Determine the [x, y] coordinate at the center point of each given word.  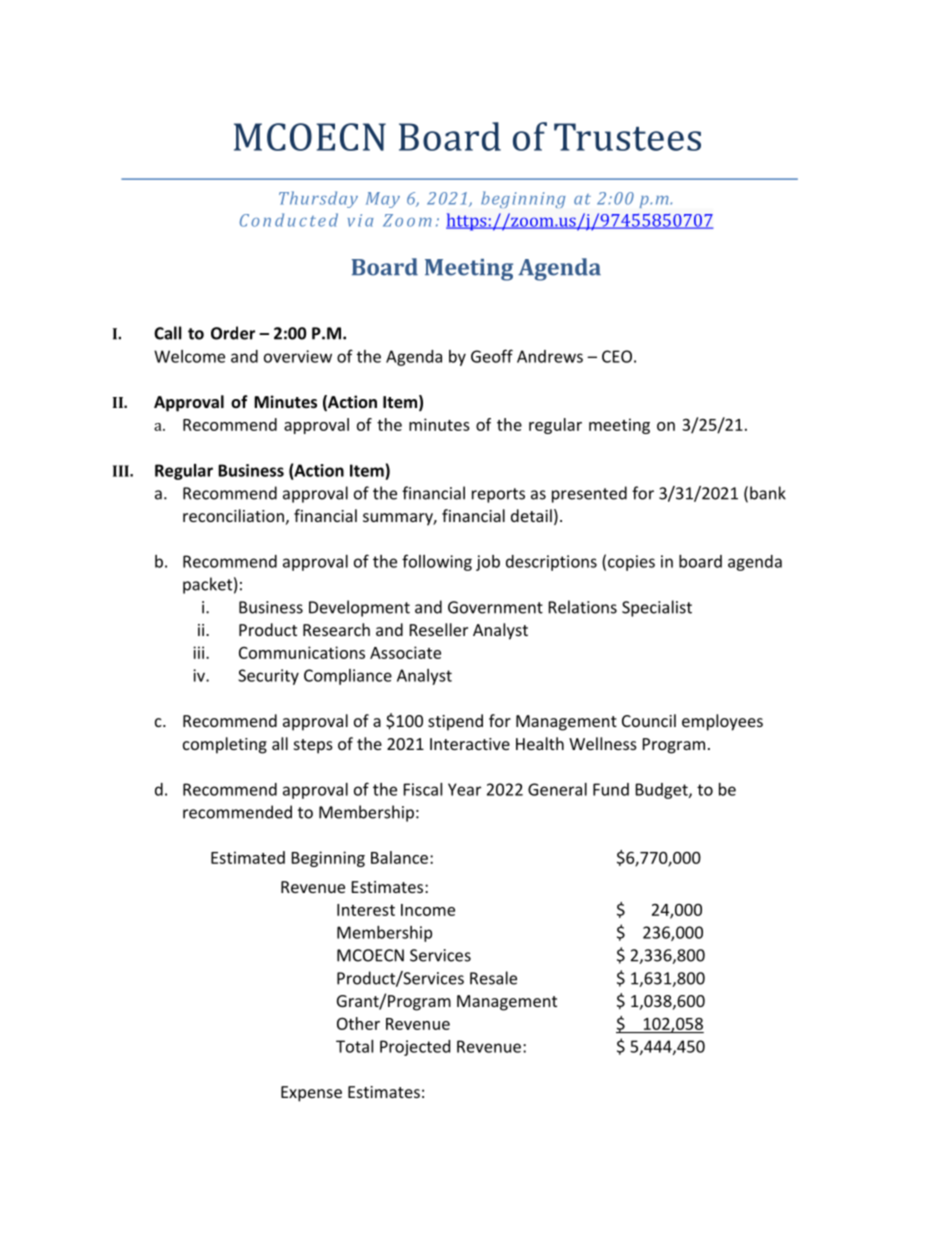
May [383, 200]
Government [495, 607]
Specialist [657, 608]
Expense [311, 1094]
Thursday [318, 199]
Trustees [627, 137]
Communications [302, 652]
